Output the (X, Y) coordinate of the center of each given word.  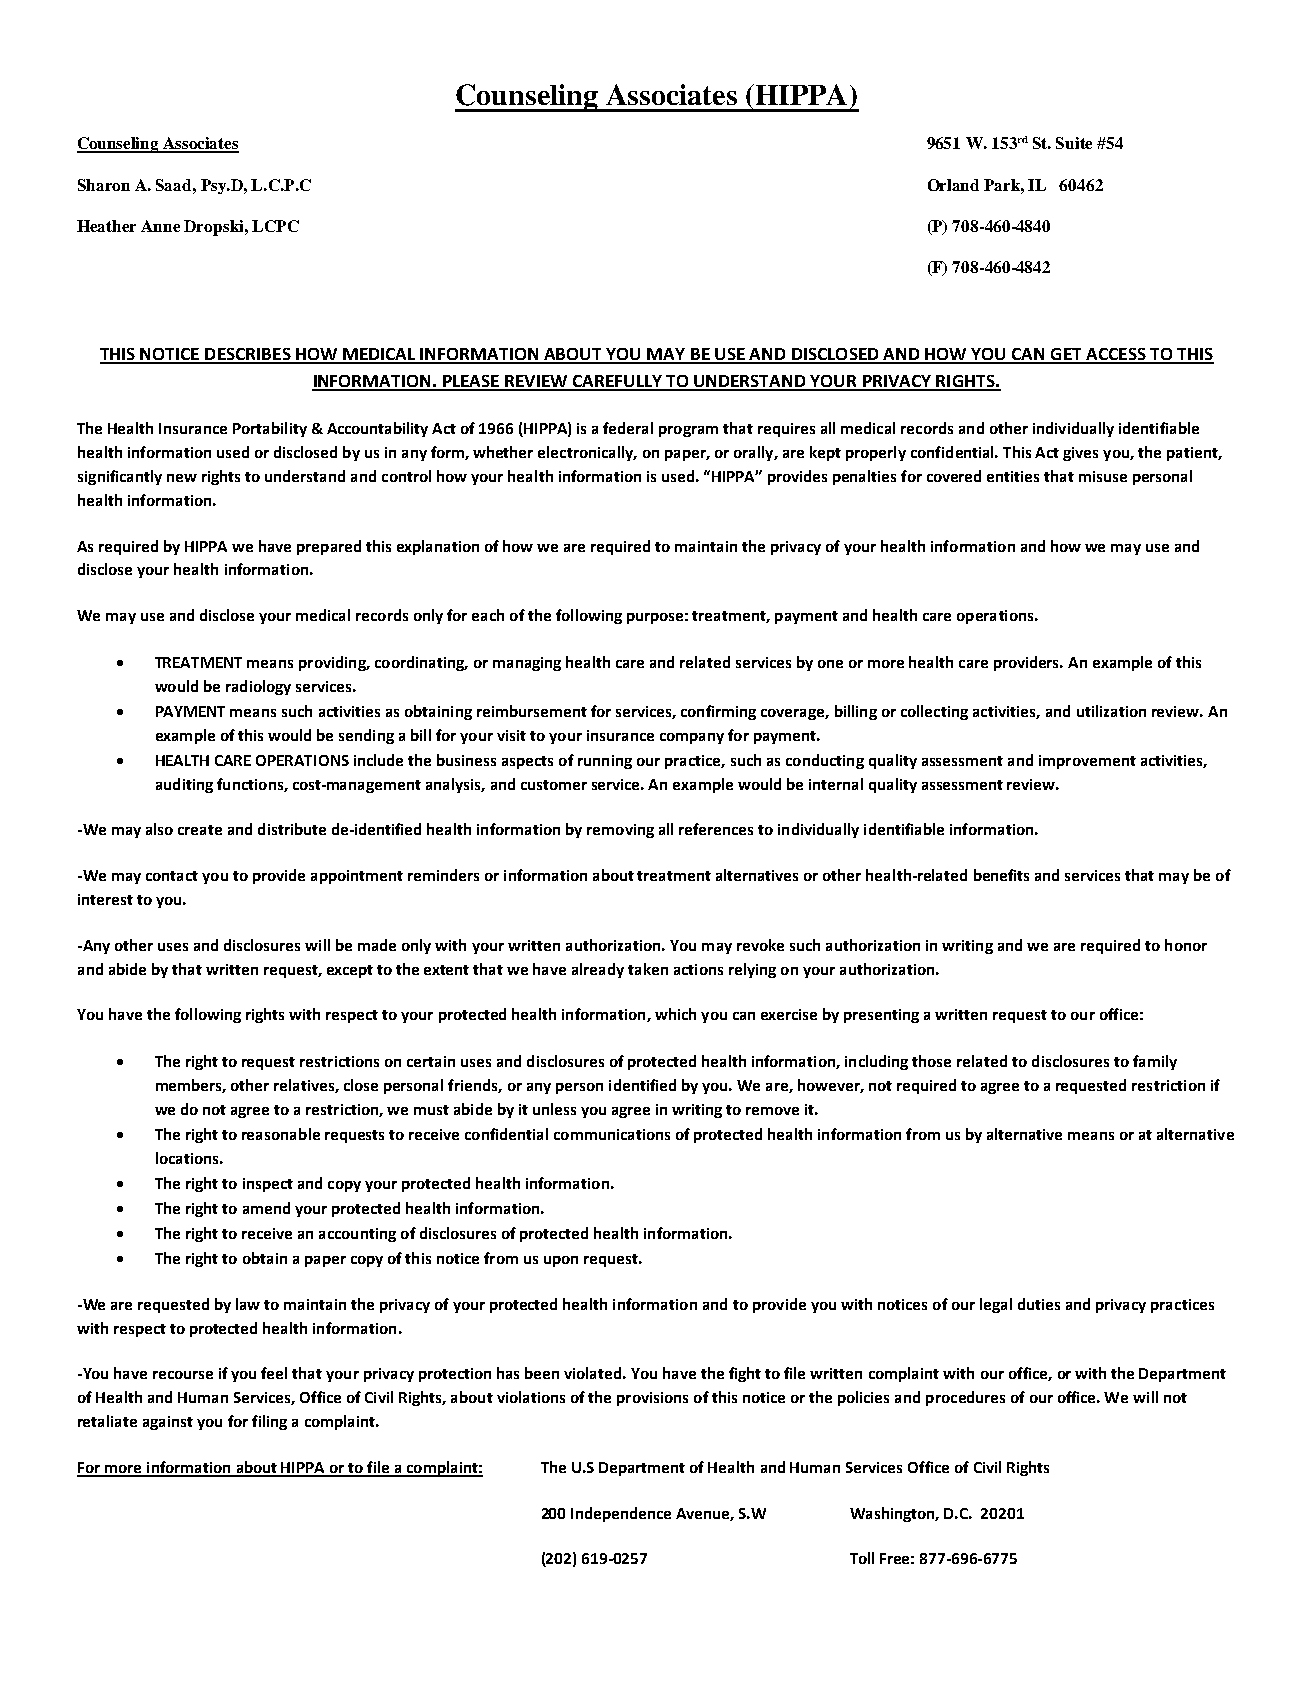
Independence (621, 1514)
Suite (1074, 143)
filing (269, 1422)
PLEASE (470, 382)
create (200, 830)
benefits (1001, 875)
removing (620, 831)
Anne (160, 226)
